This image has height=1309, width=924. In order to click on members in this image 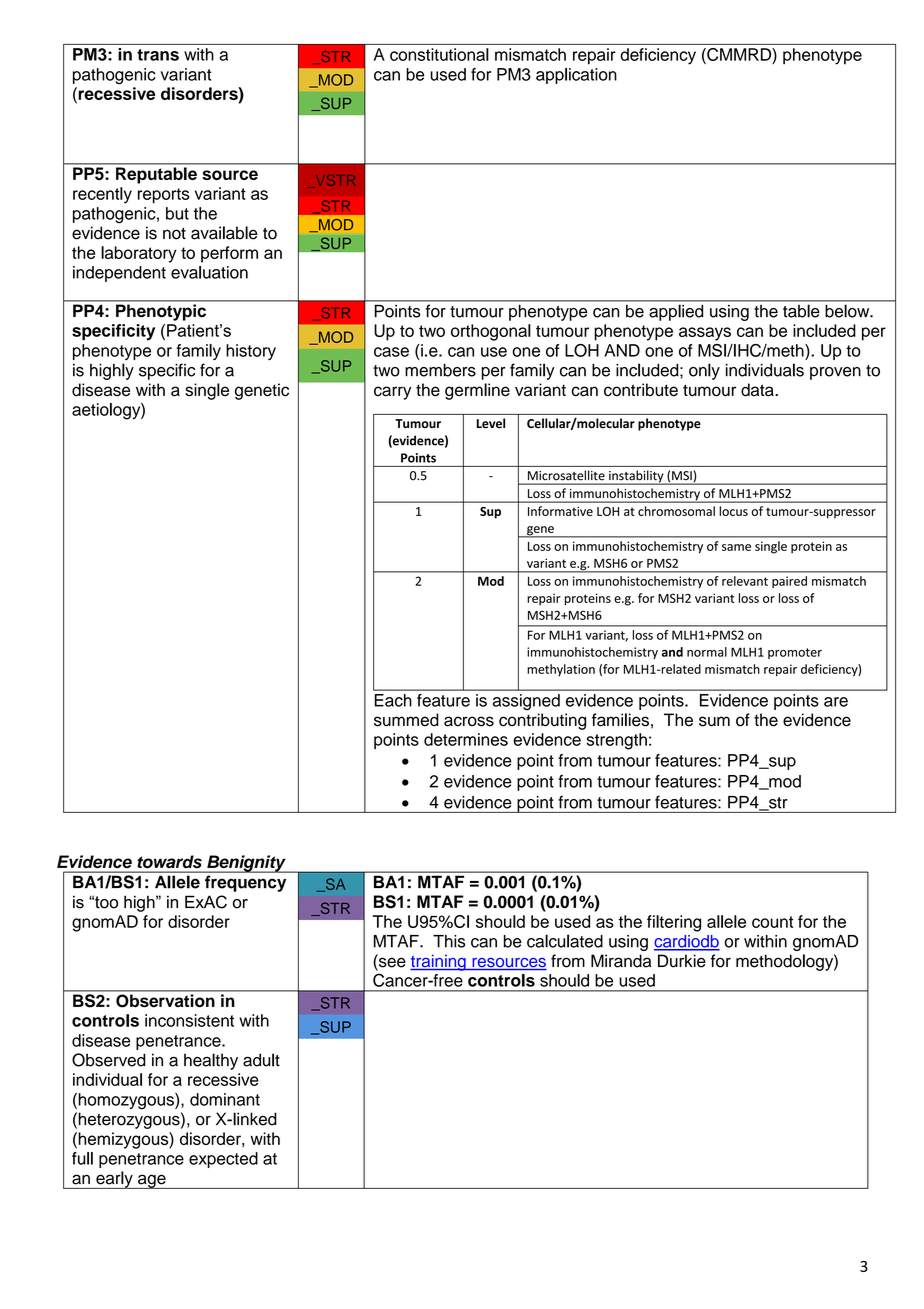, I will do `click(440, 370)`.
